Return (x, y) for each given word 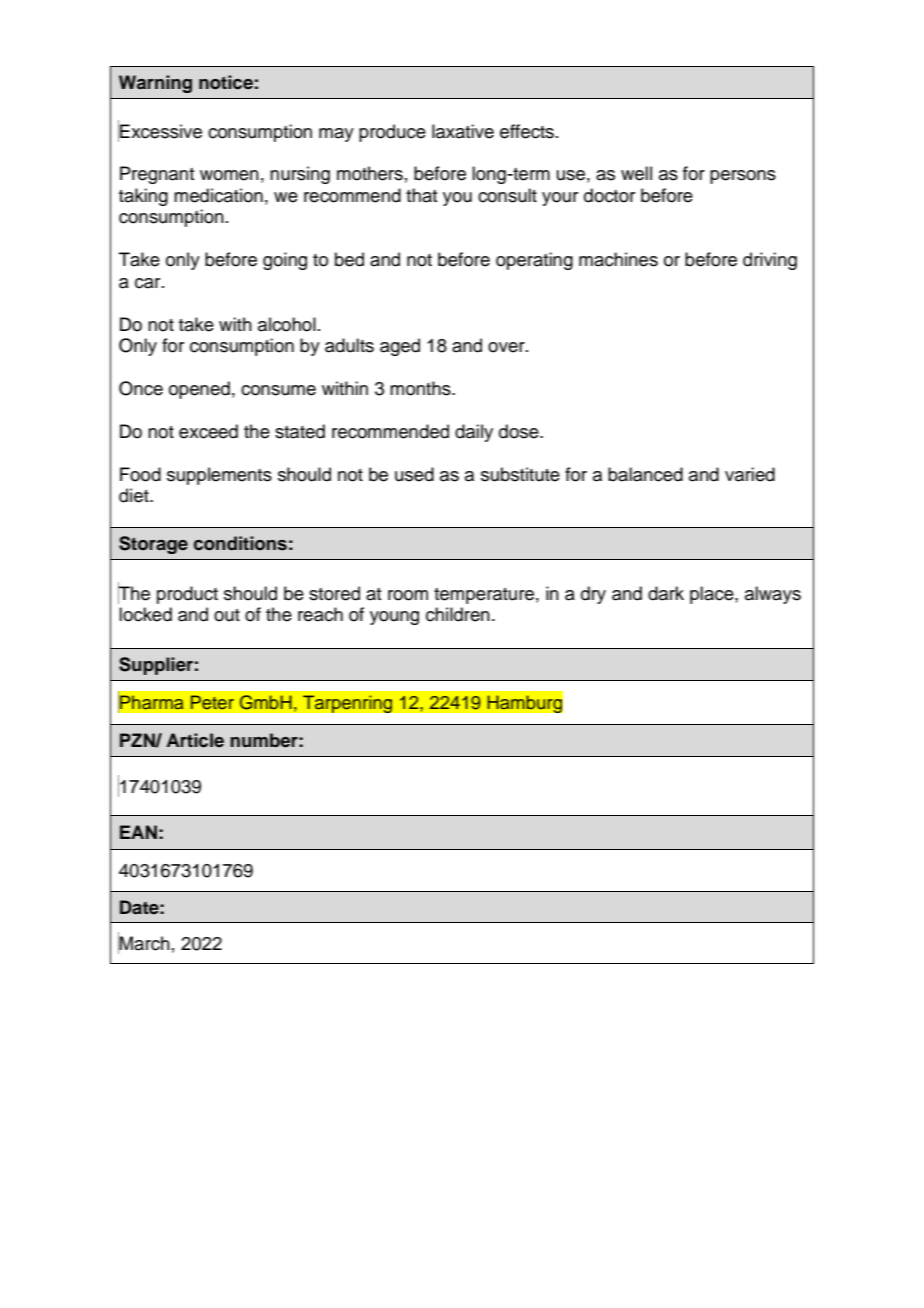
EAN (138, 832)
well (636, 173)
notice (226, 82)
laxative (463, 131)
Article (195, 740)
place (713, 595)
